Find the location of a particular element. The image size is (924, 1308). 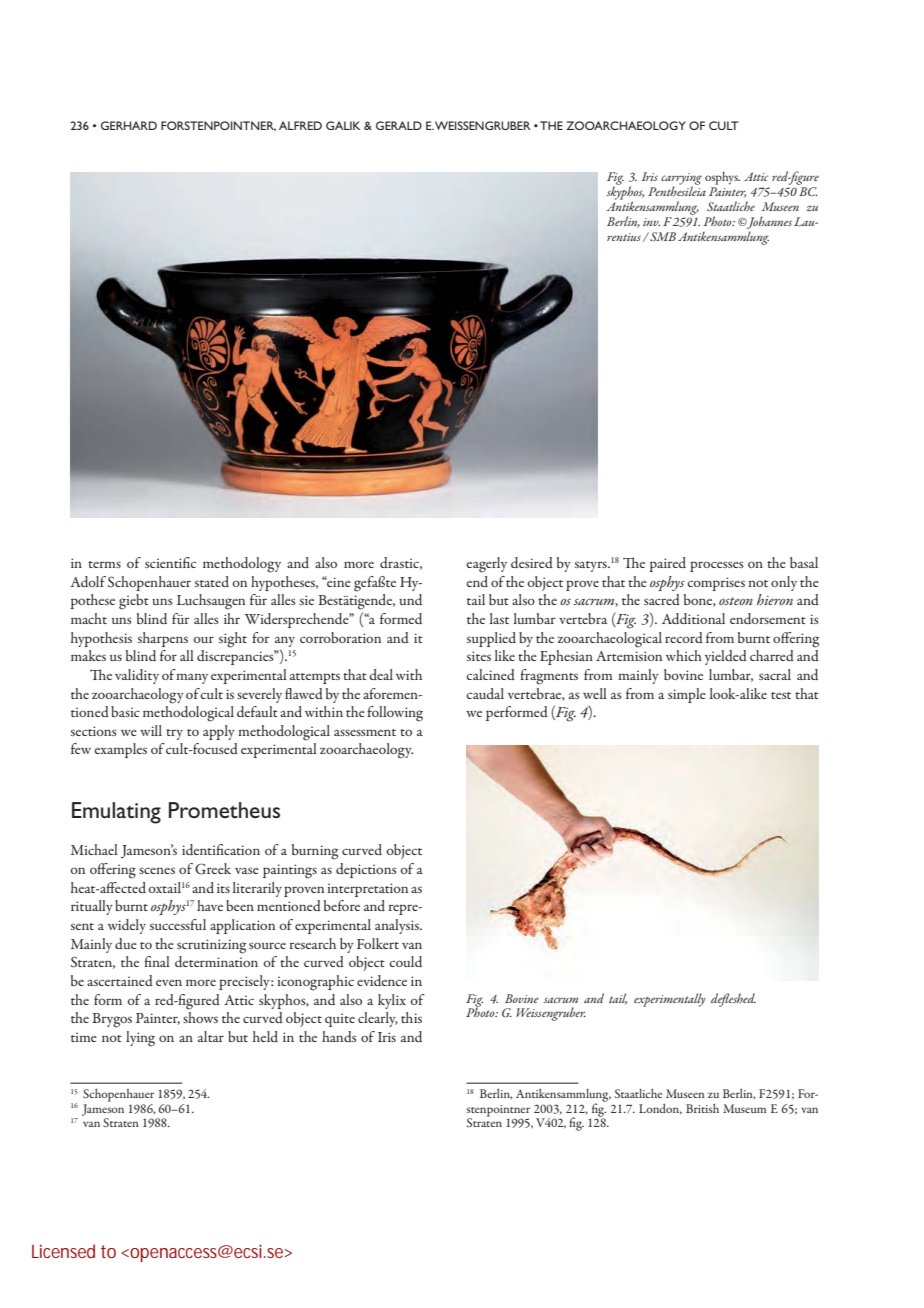

validity is located at coordinates (137, 676).
